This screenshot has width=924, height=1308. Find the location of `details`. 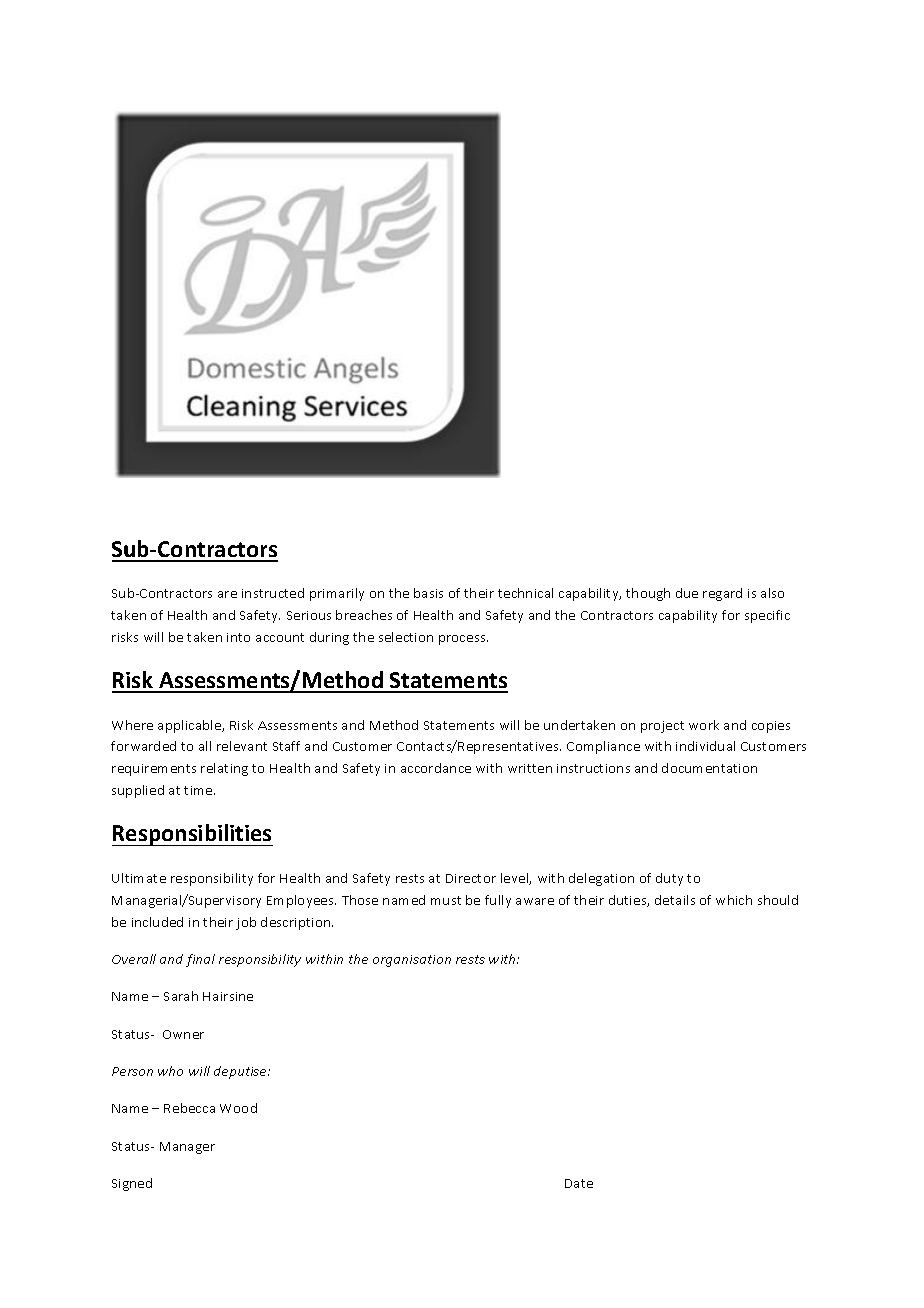

details is located at coordinates (675, 900).
